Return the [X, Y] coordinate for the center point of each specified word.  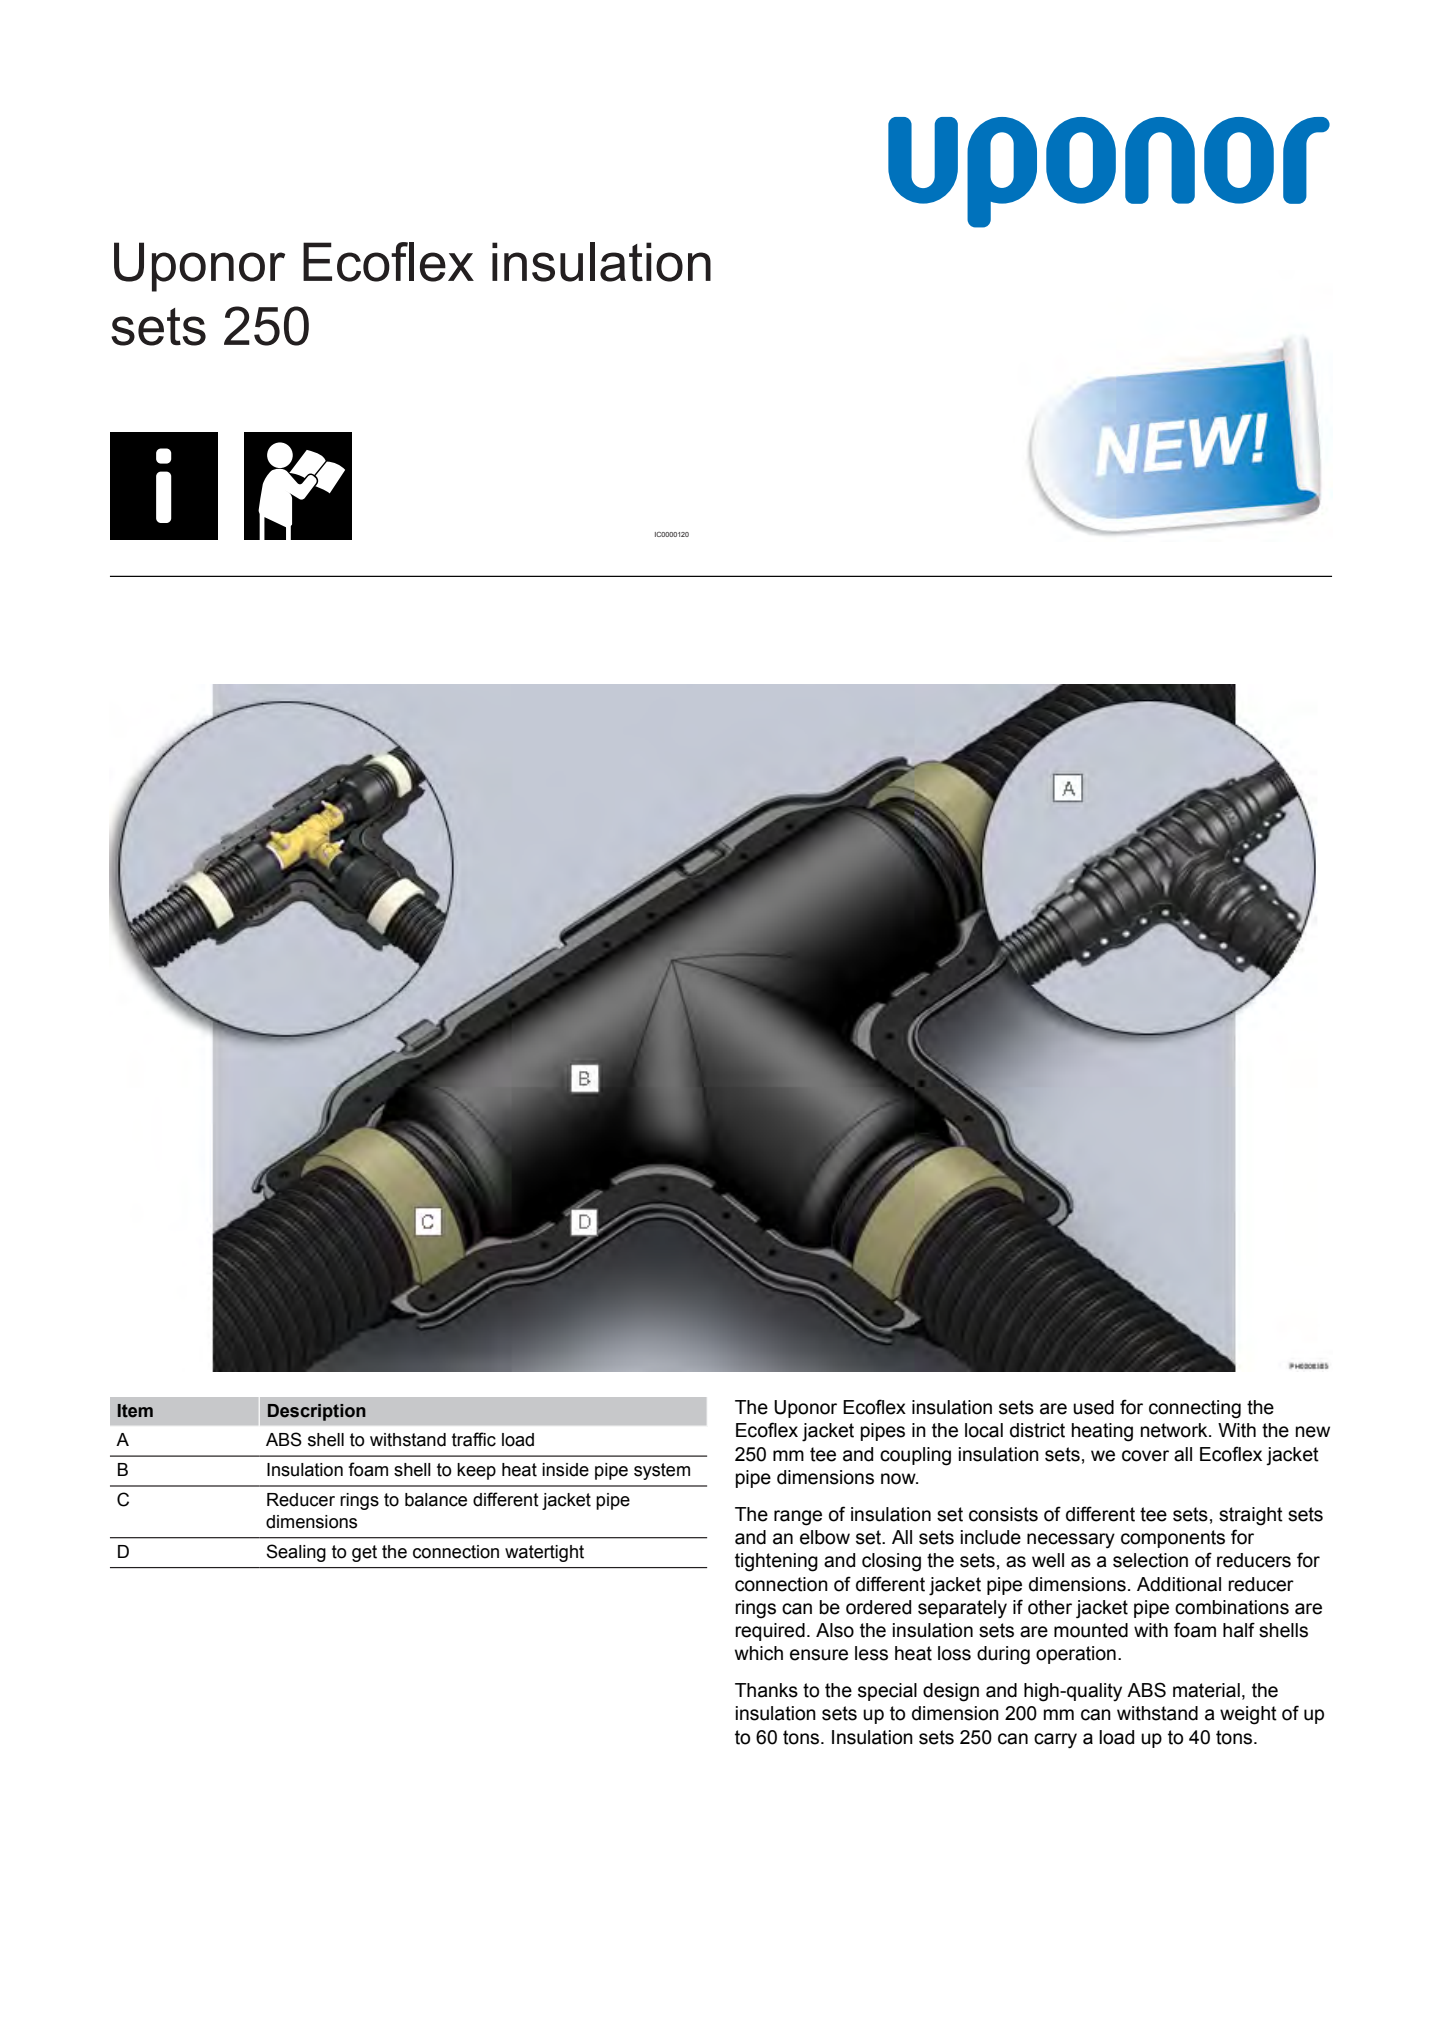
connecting [1195, 1409]
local [984, 1430]
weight [1248, 1715]
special [887, 1692]
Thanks [766, 1690]
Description [317, 1412]
